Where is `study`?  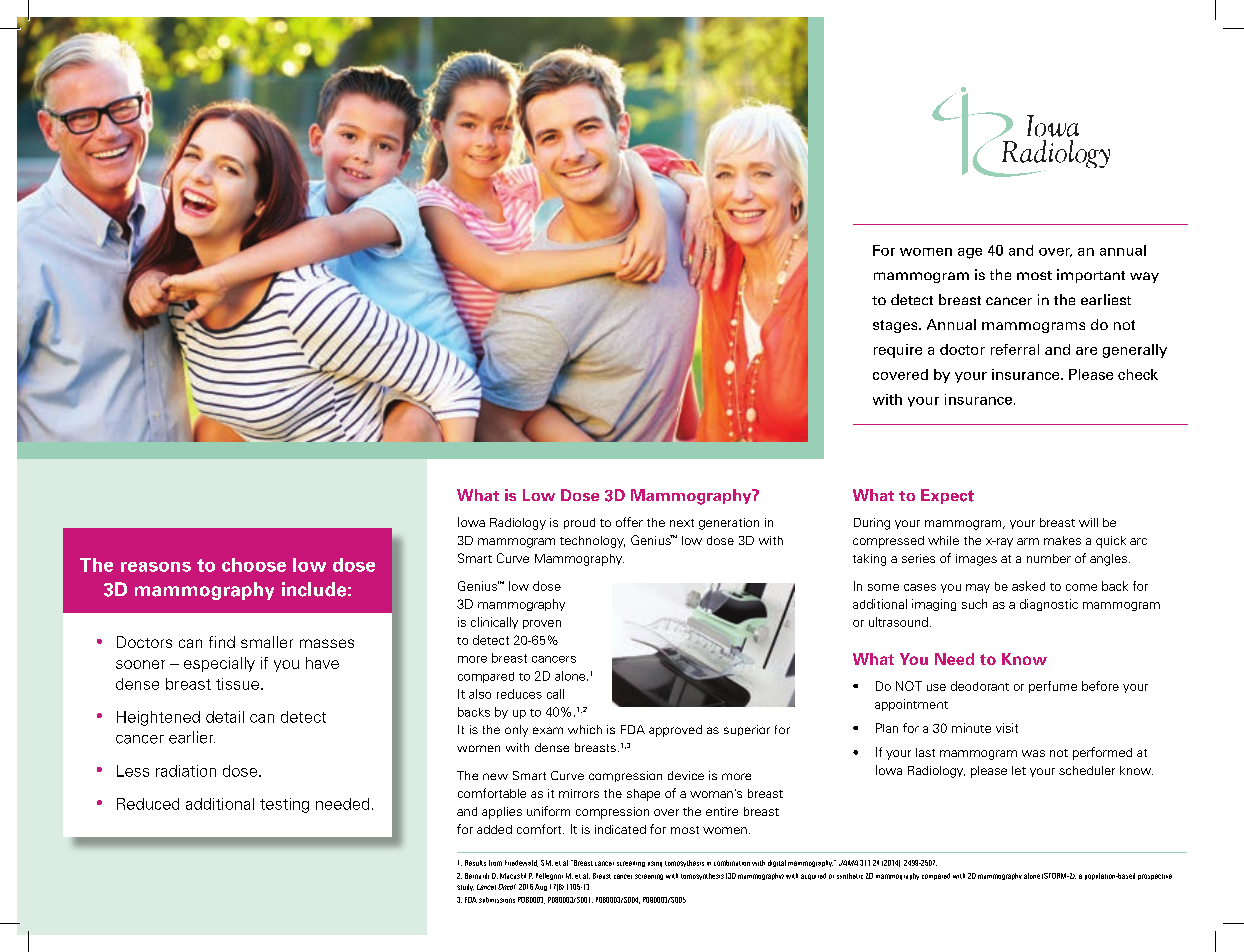
study is located at coordinates (465, 887).
